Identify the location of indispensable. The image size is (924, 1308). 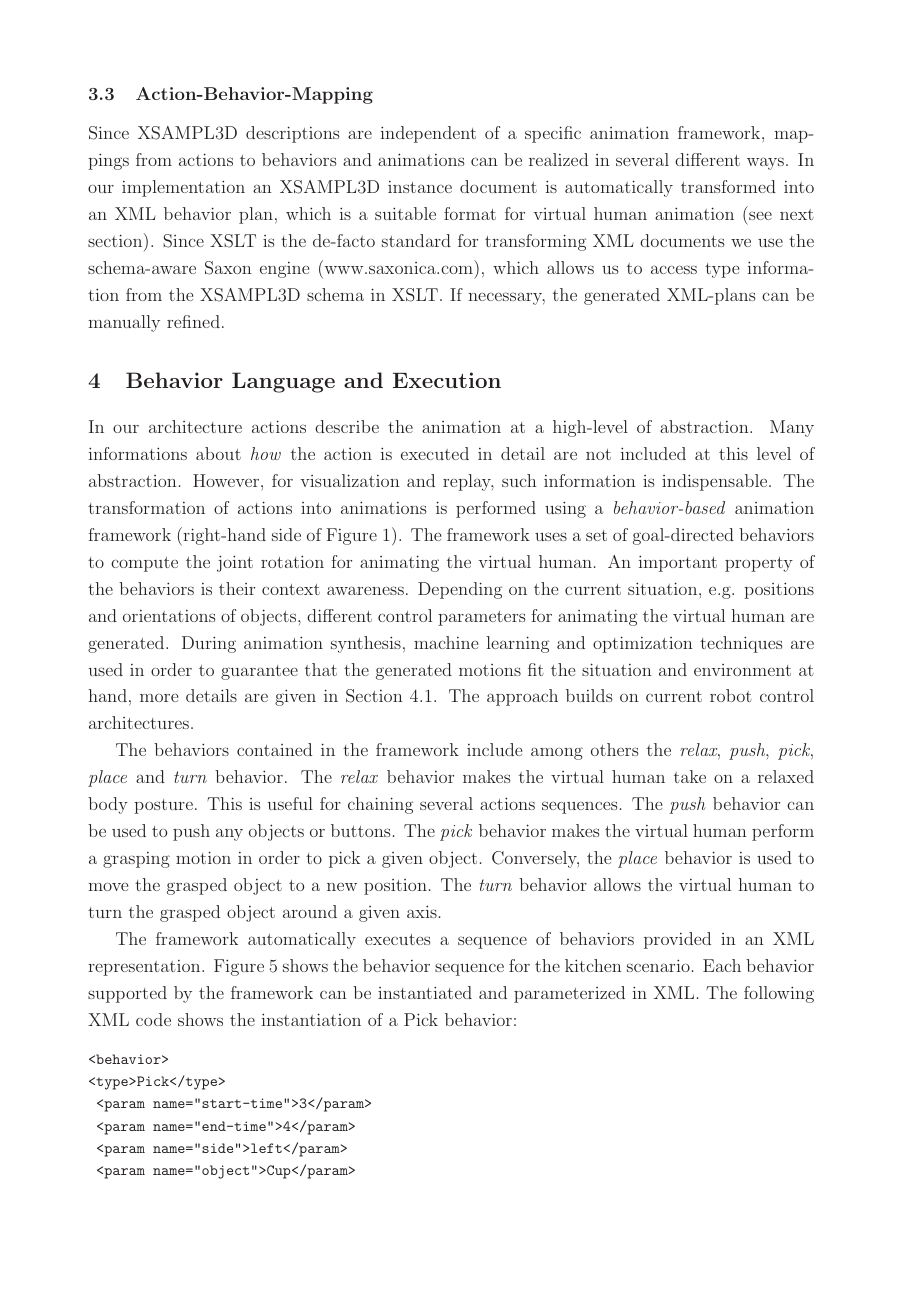
(716, 482).
